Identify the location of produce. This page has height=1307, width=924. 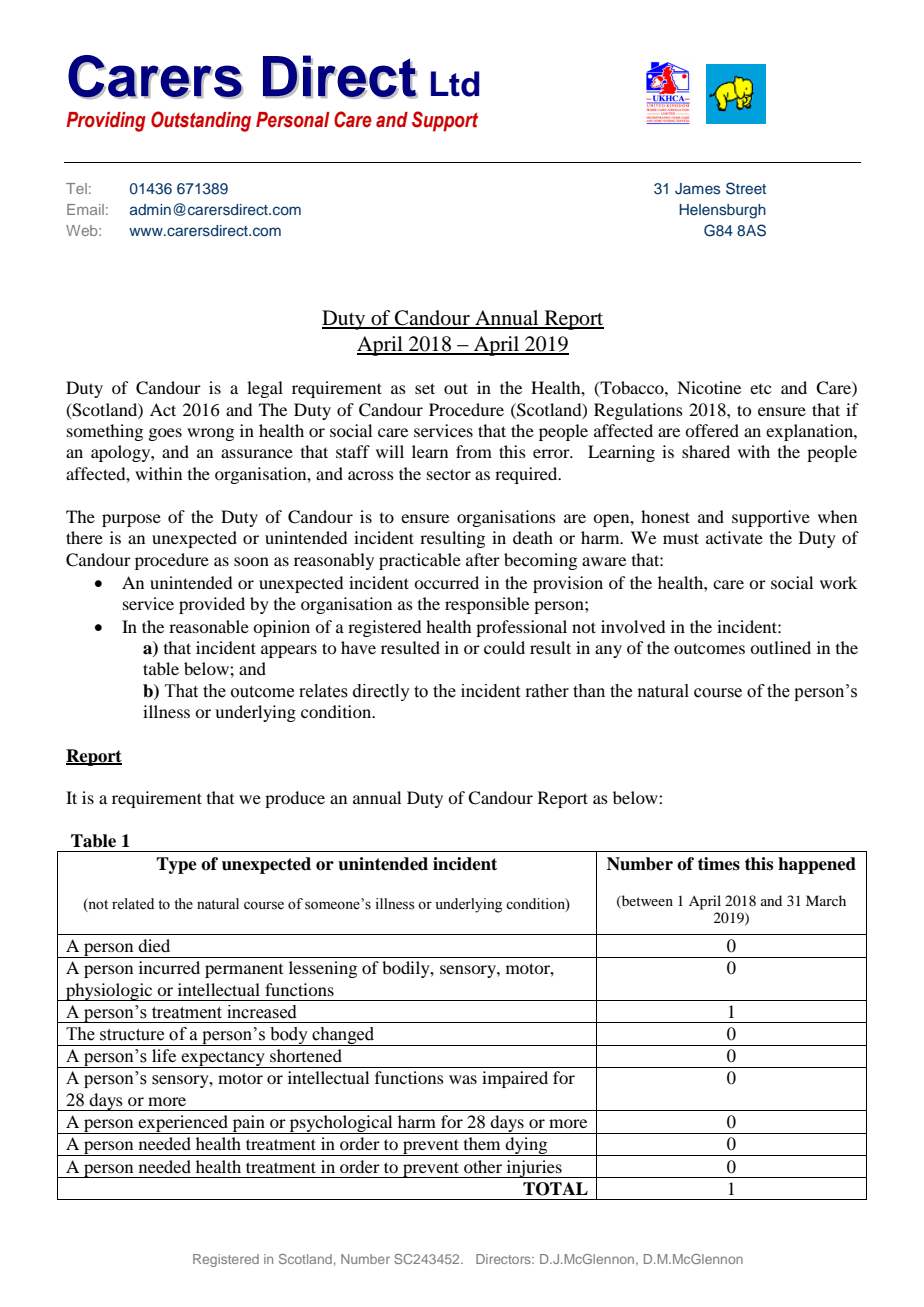
(295, 799).
